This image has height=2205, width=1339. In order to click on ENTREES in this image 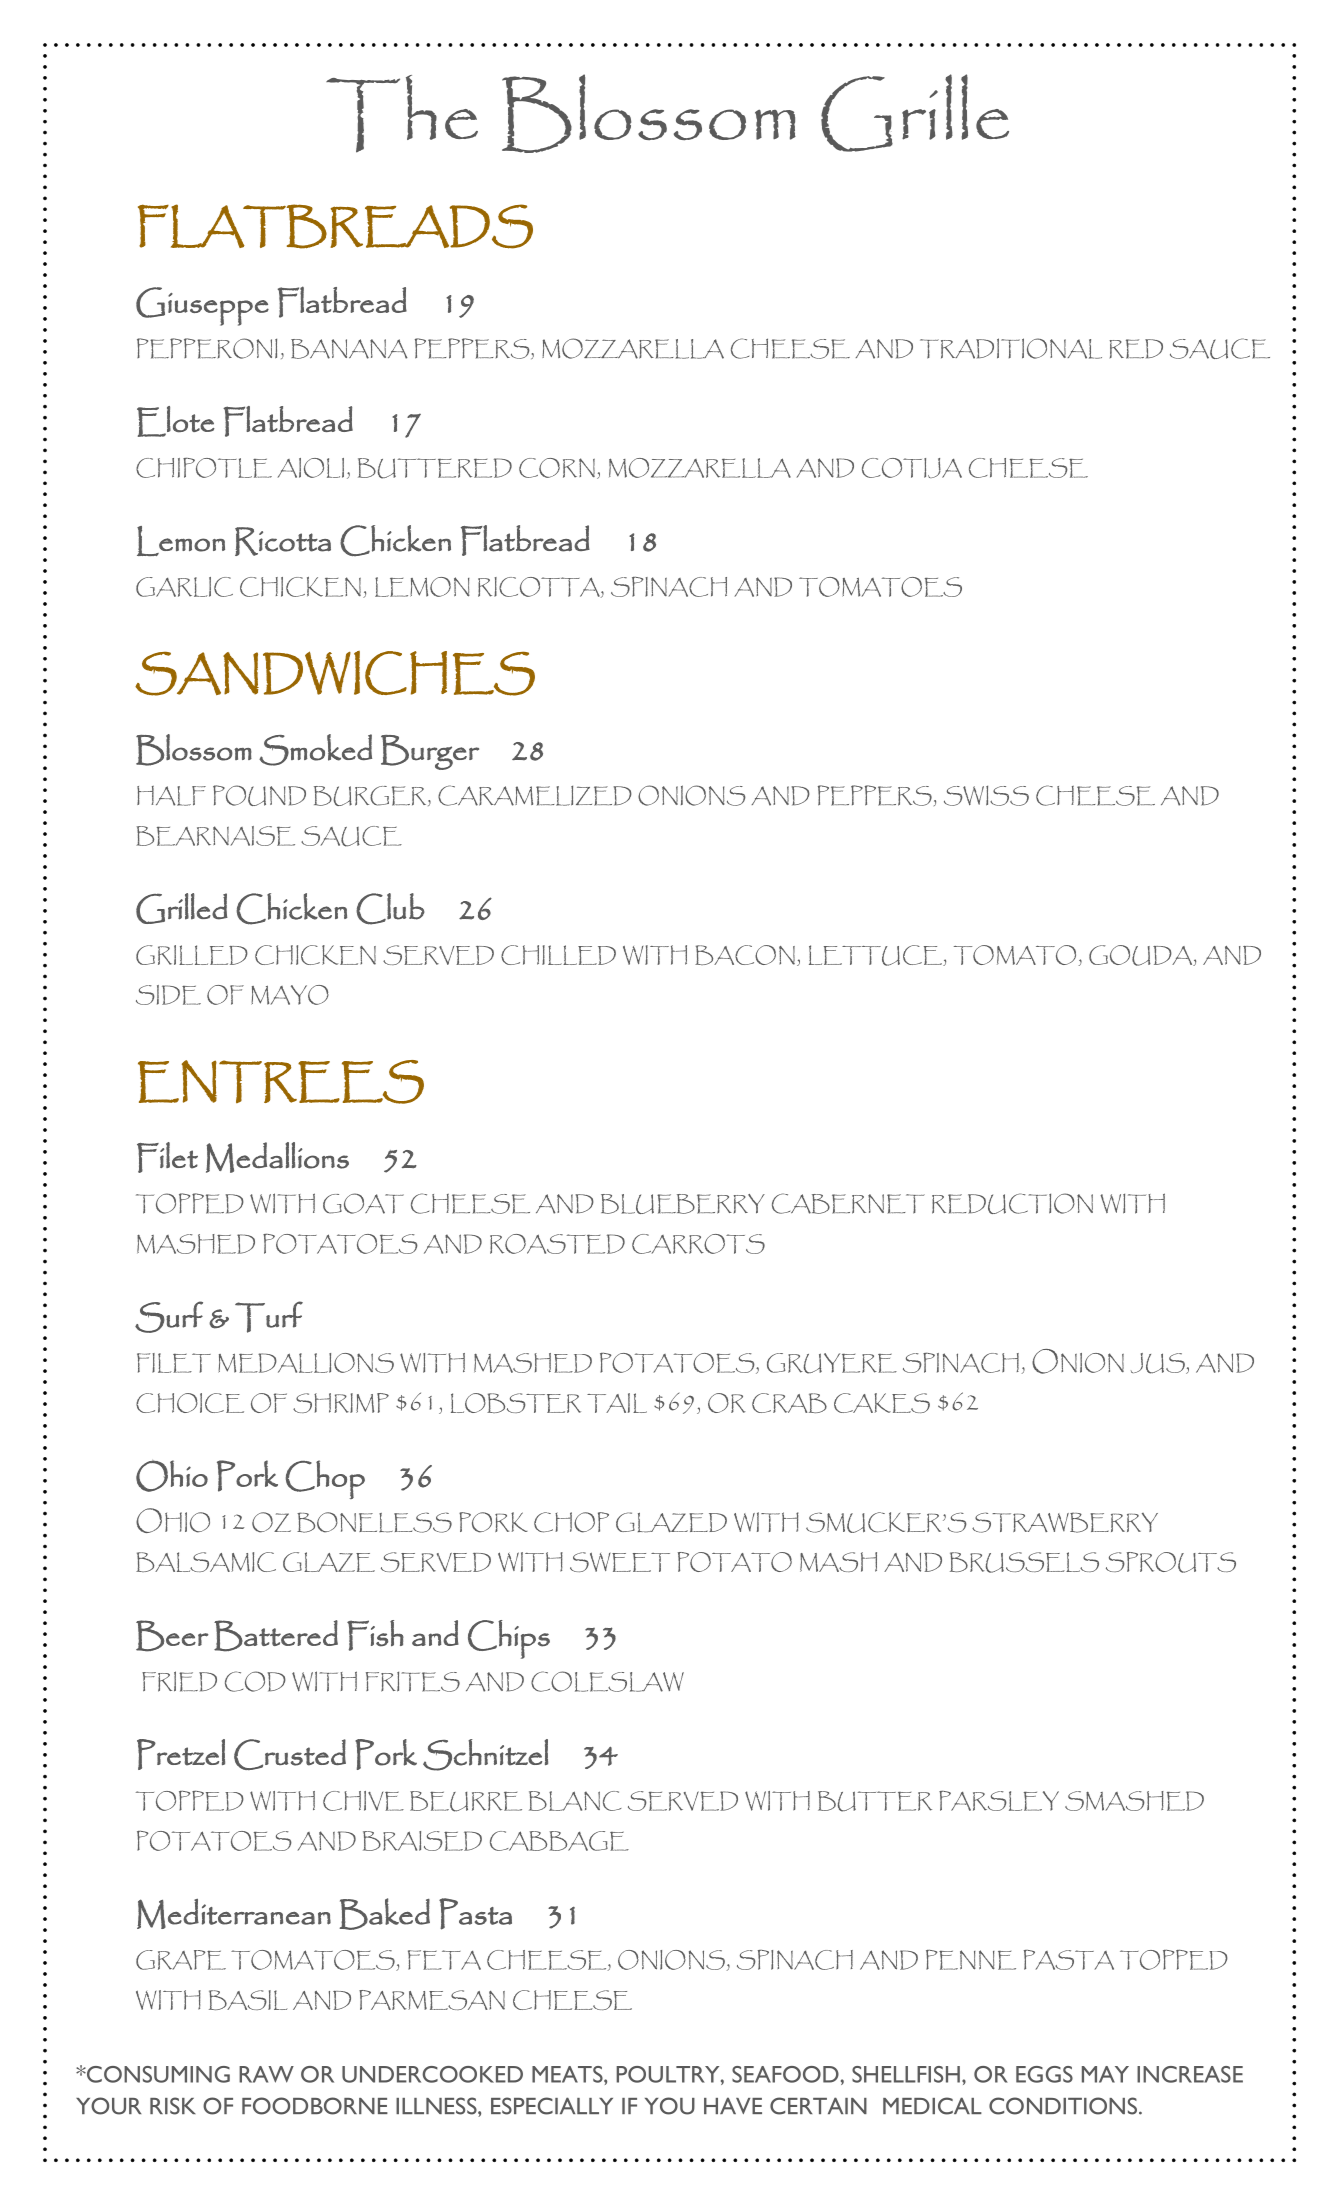, I will do `click(281, 1082)`.
